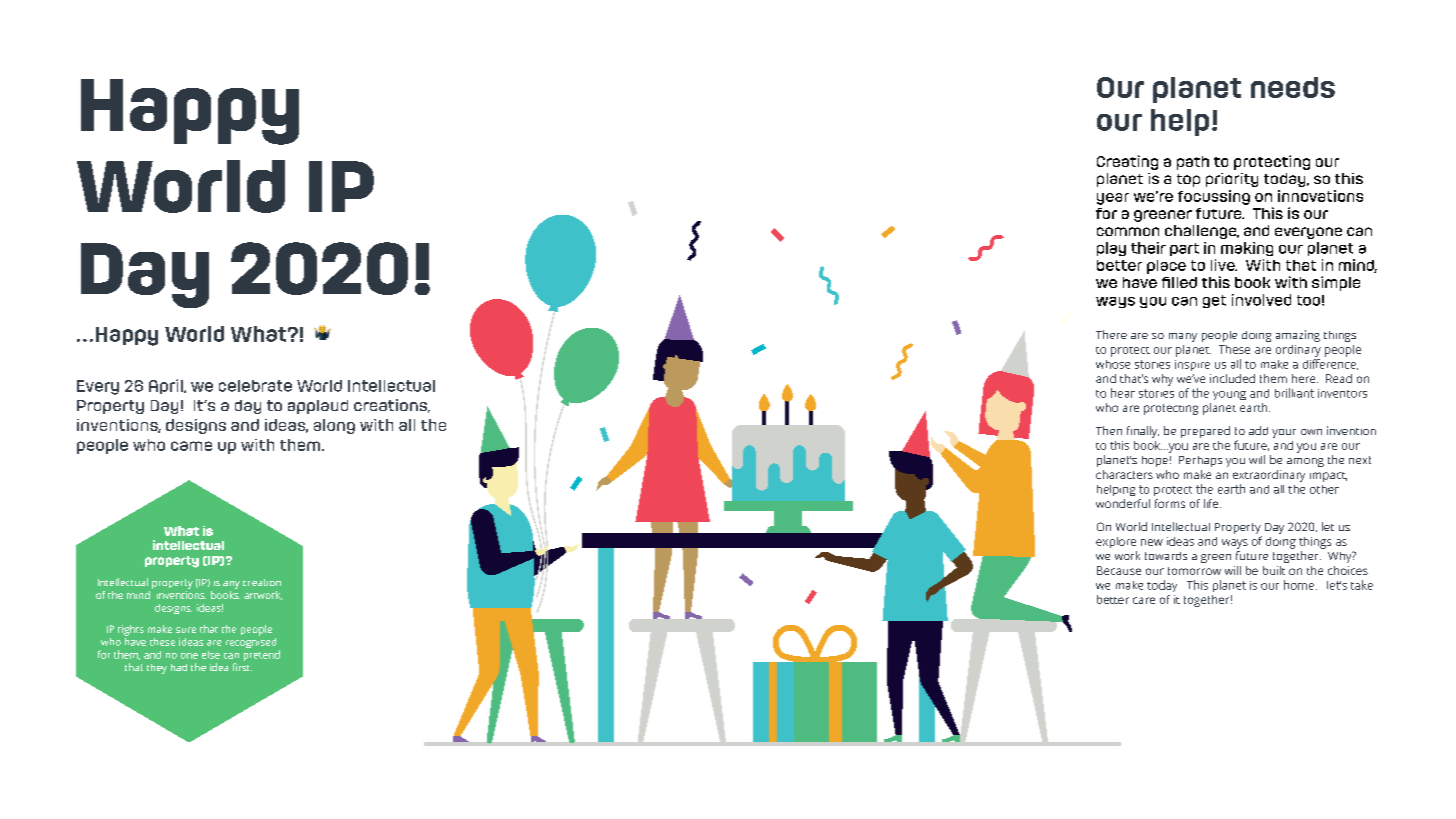 Image resolution: width=1456 pixels, height=819 pixels. I want to click on home, so click(1299, 585).
